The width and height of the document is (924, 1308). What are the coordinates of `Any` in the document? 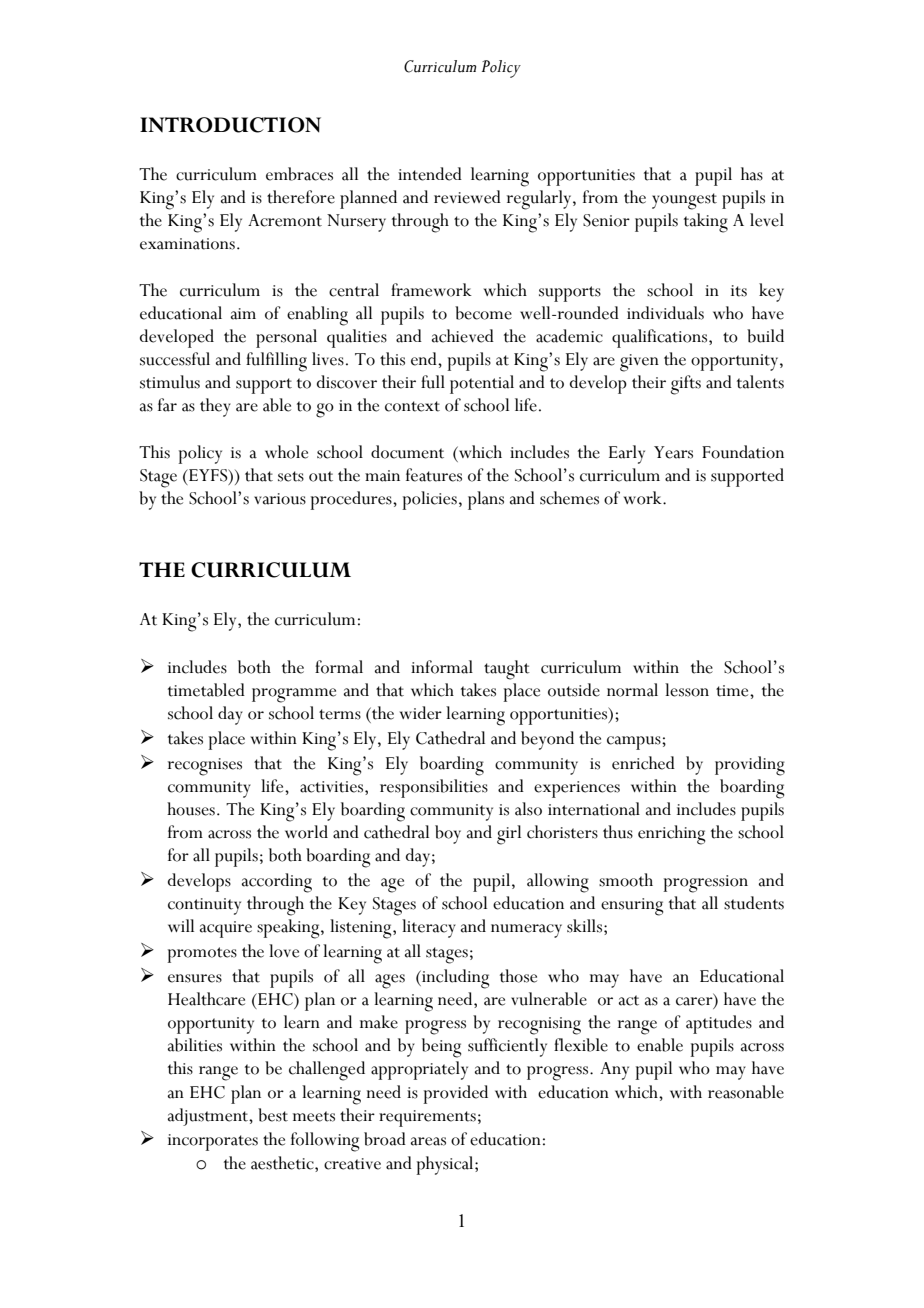 It's located at (614, 1071).
